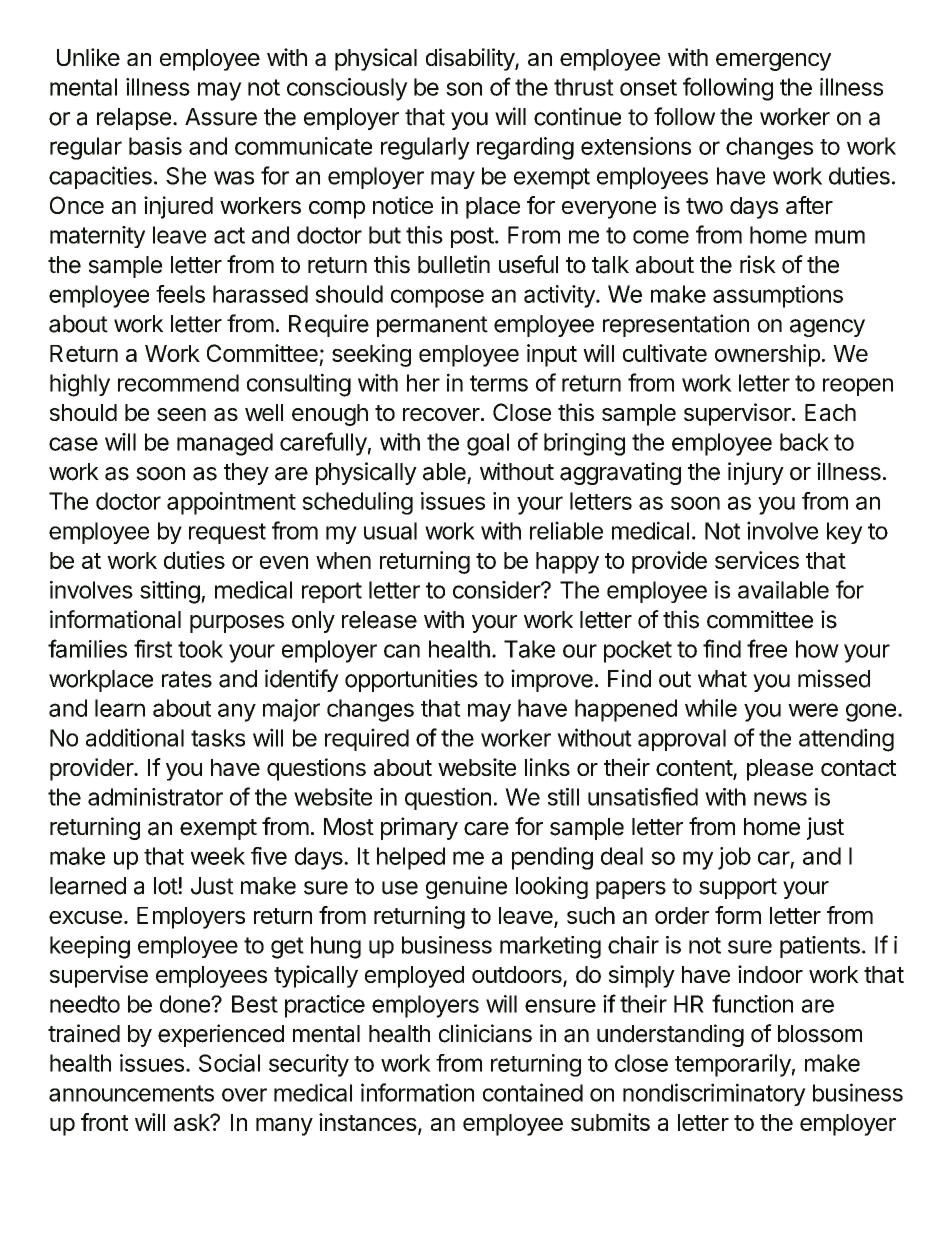 This page has height=1233, width=952. Describe the element at coordinates (464, 89) in the page. I see `son` at that location.
